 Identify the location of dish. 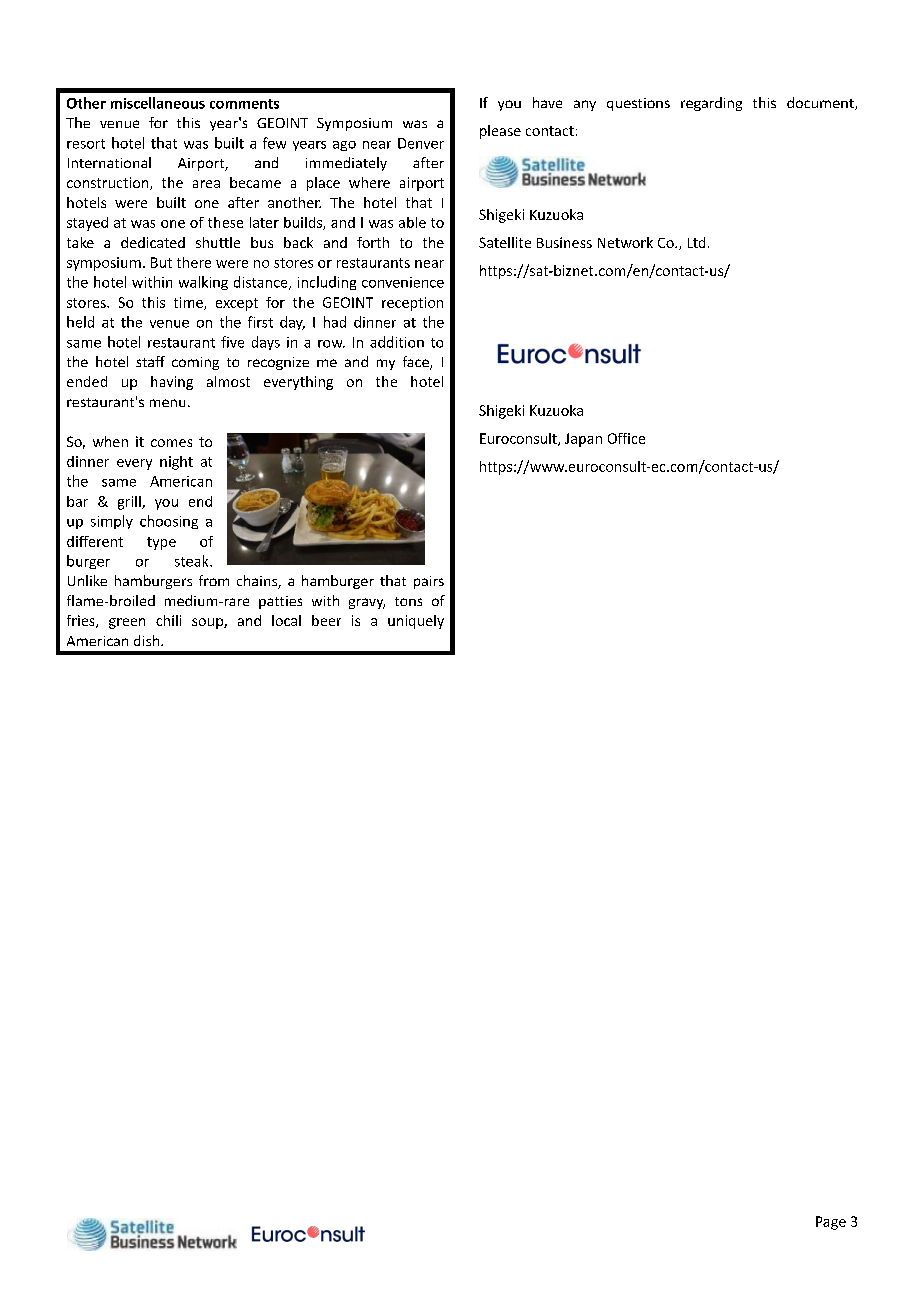
(148, 640).
